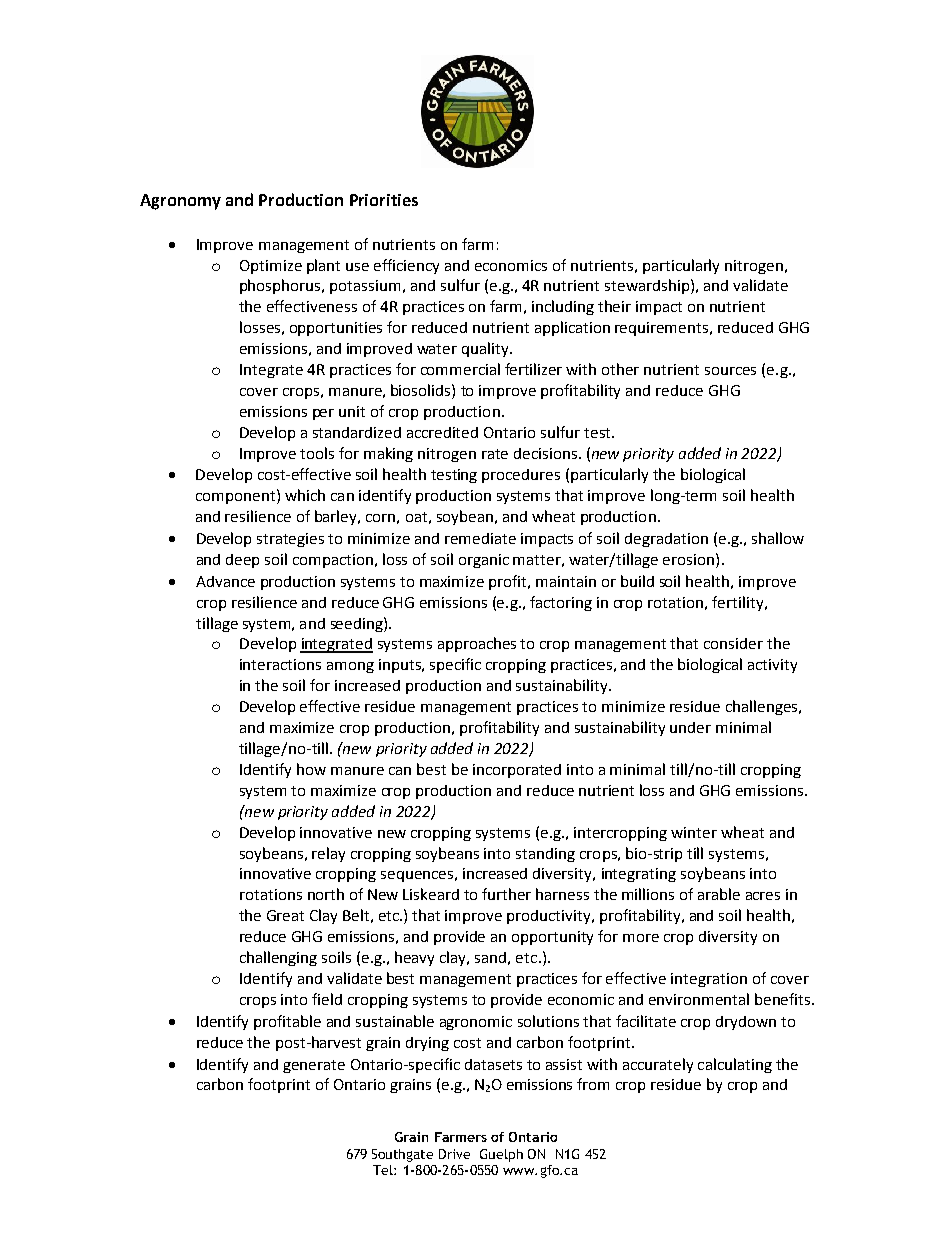 Image resolution: width=952 pixels, height=1233 pixels. I want to click on winter, so click(694, 832).
